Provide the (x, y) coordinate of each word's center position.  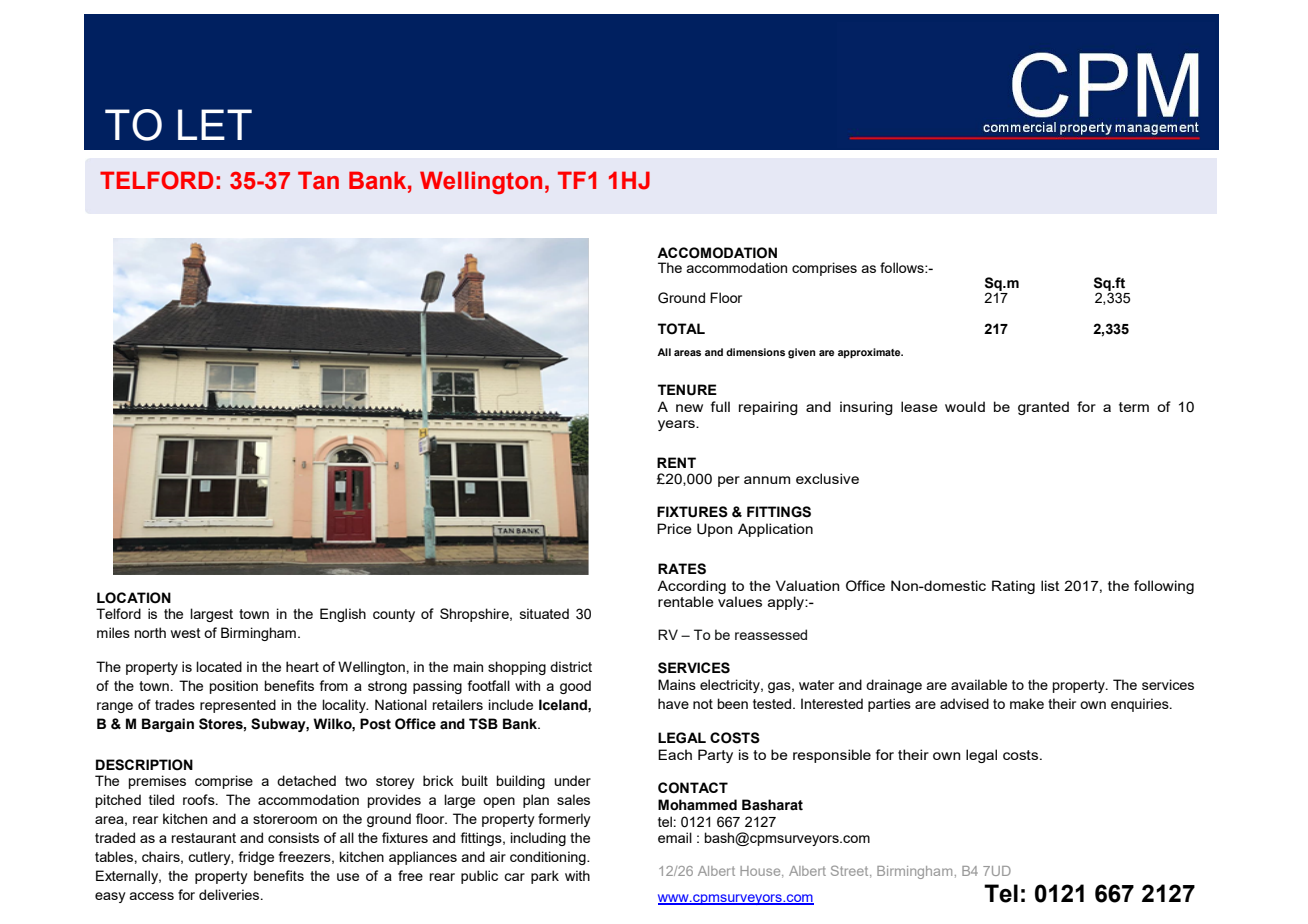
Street (851, 871)
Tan (318, 180)
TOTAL (681, 329)
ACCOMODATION (717, 253)
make (1027, 703)
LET (215, 124)
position (234, 687)
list (1050, 585)
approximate (870, 353)
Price (674, 528)
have (673, 703)
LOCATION (134, 598)
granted (1043, 408)
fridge (256, 858)
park (545, 877)
